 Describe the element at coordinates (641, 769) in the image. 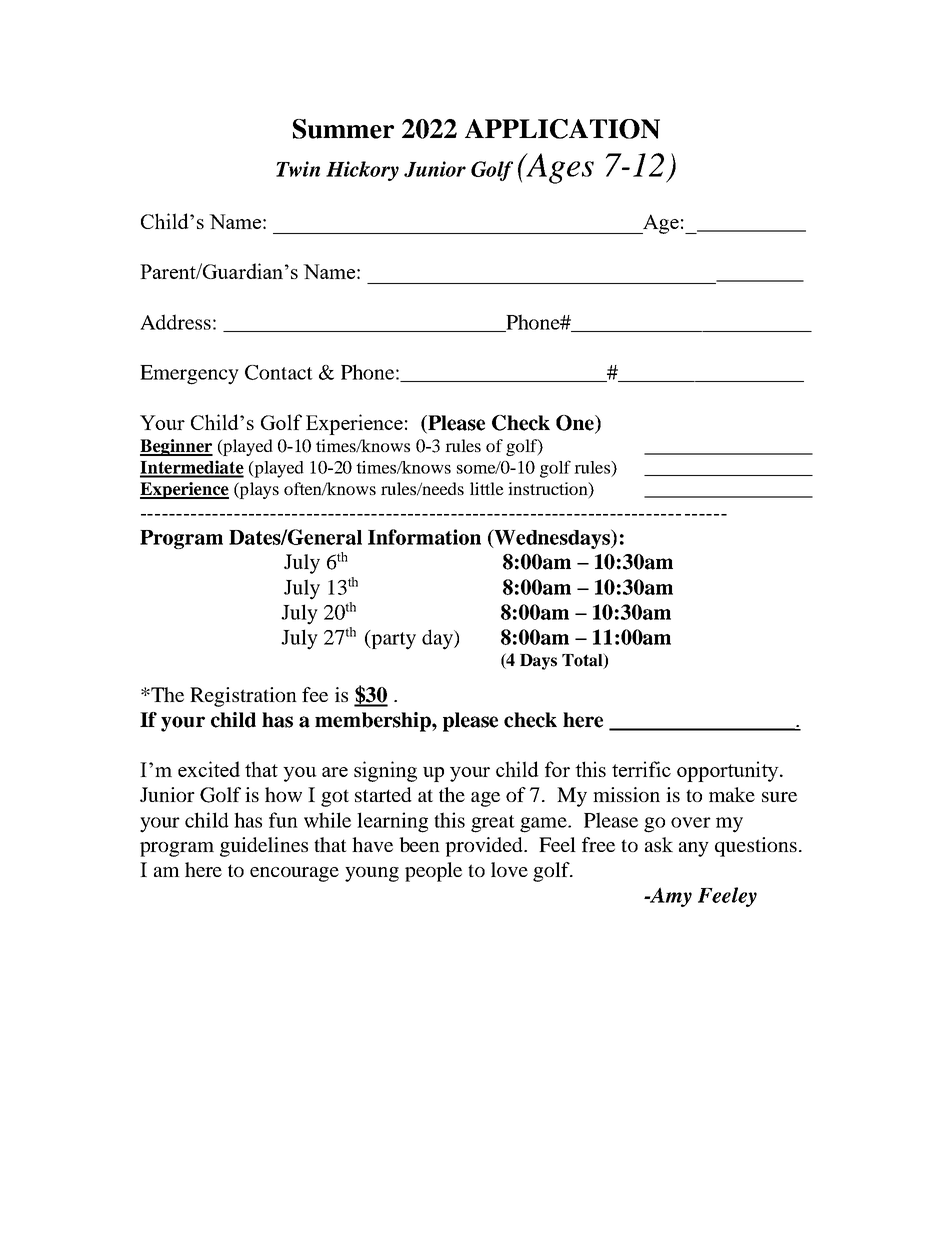

I see `terrific` at that location.
